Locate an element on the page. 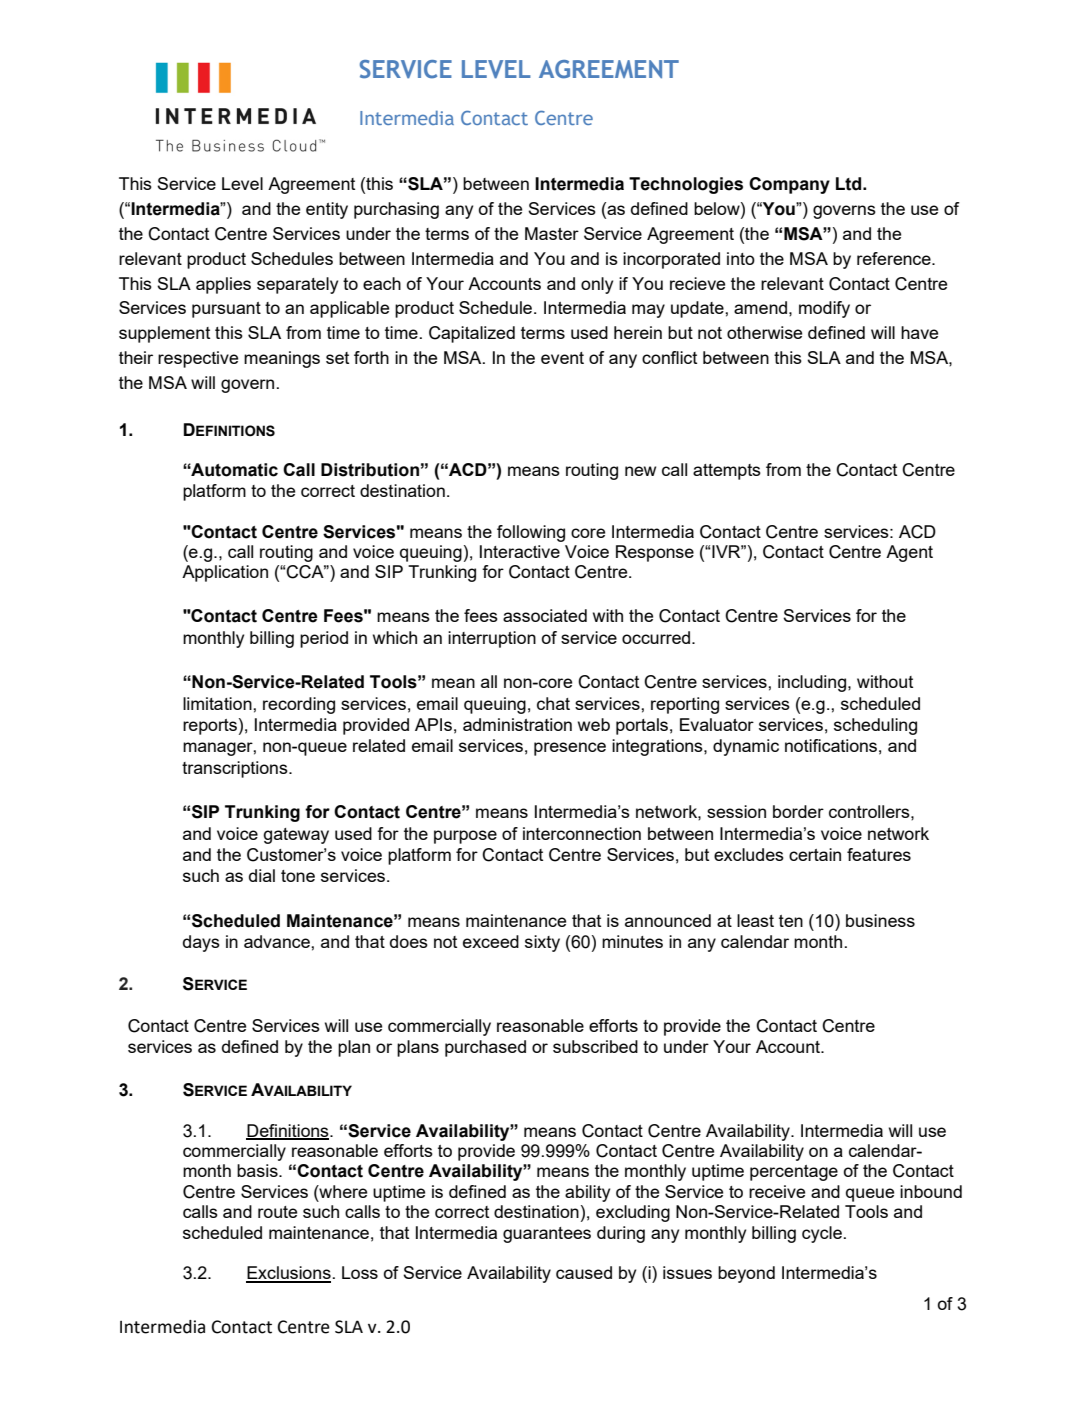  Master is located at coordinates (552, 233).
